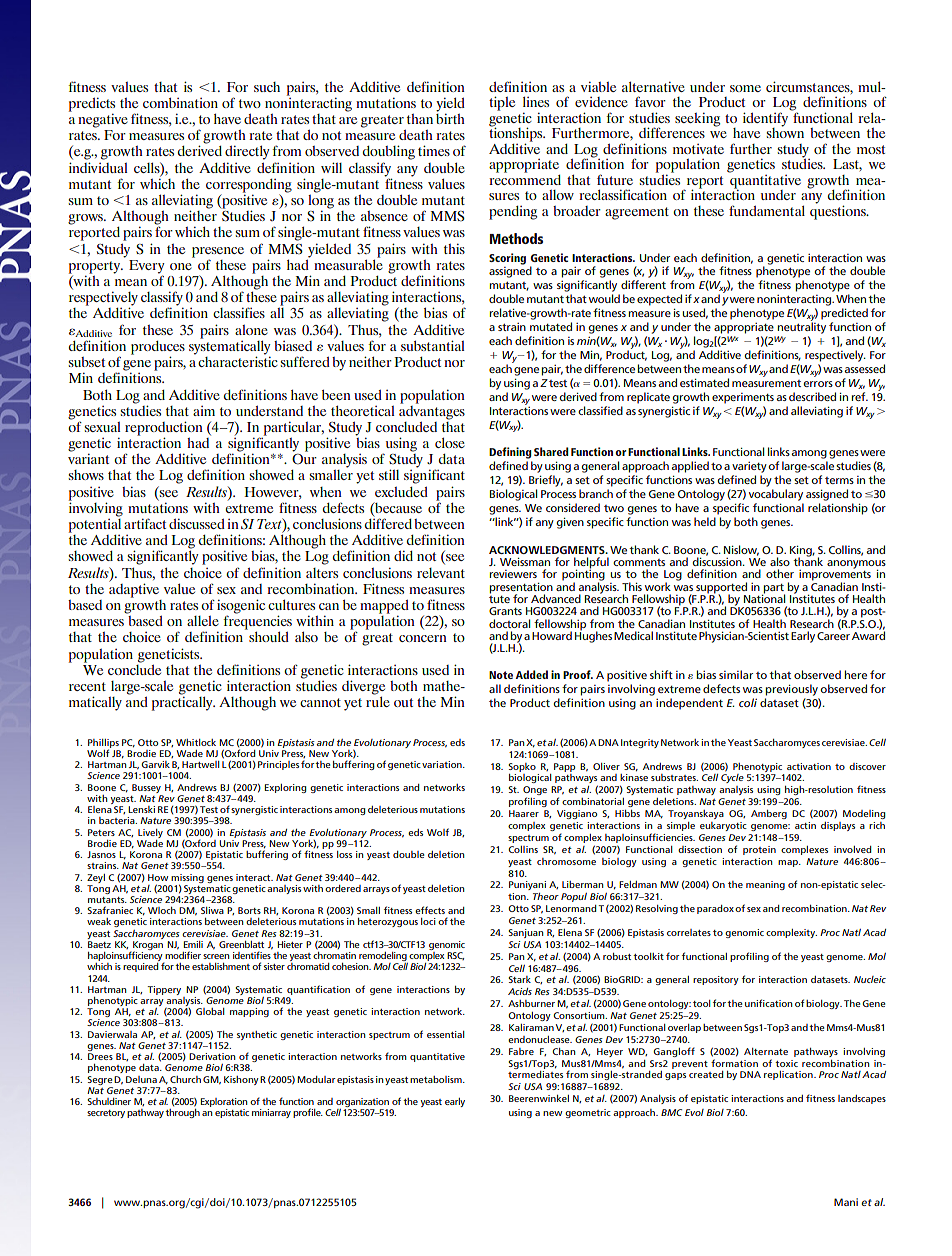 The height and width of the document is (1256, 952). Describe the element at coordinates (510, 453) in the document. I see `Defining` at that location.
